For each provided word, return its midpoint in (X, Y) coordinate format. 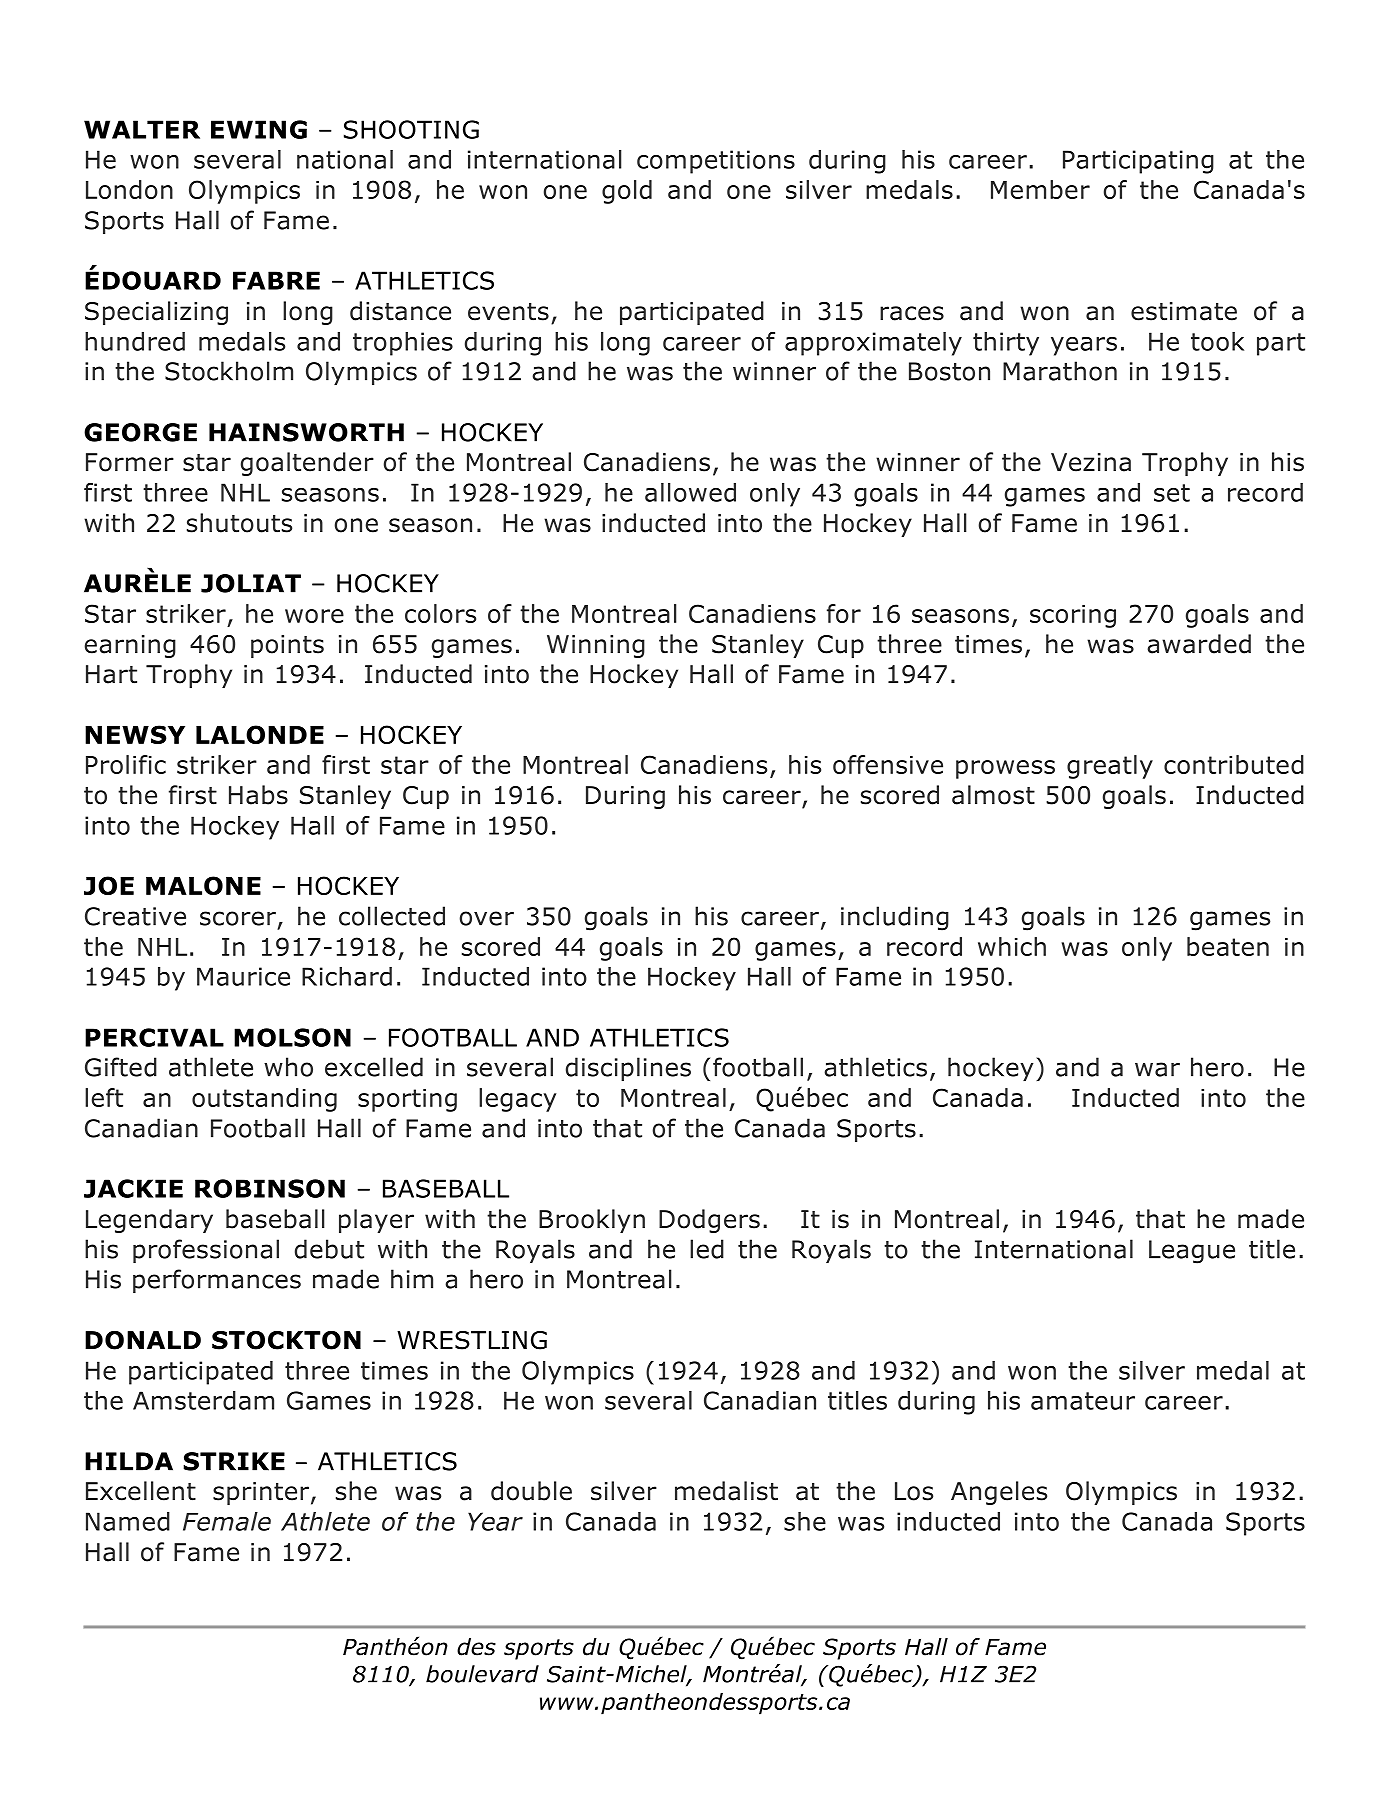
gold (627, 192)
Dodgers (709, 1221)
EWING (259, 129)
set (1172, 493)
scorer (238, 918)
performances (217, 1281)
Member (1040, 189)
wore (314, 616)
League (1192, 1252)
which (1012, 946)
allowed (690, 492)
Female (227, 1521)
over (486, 918)
